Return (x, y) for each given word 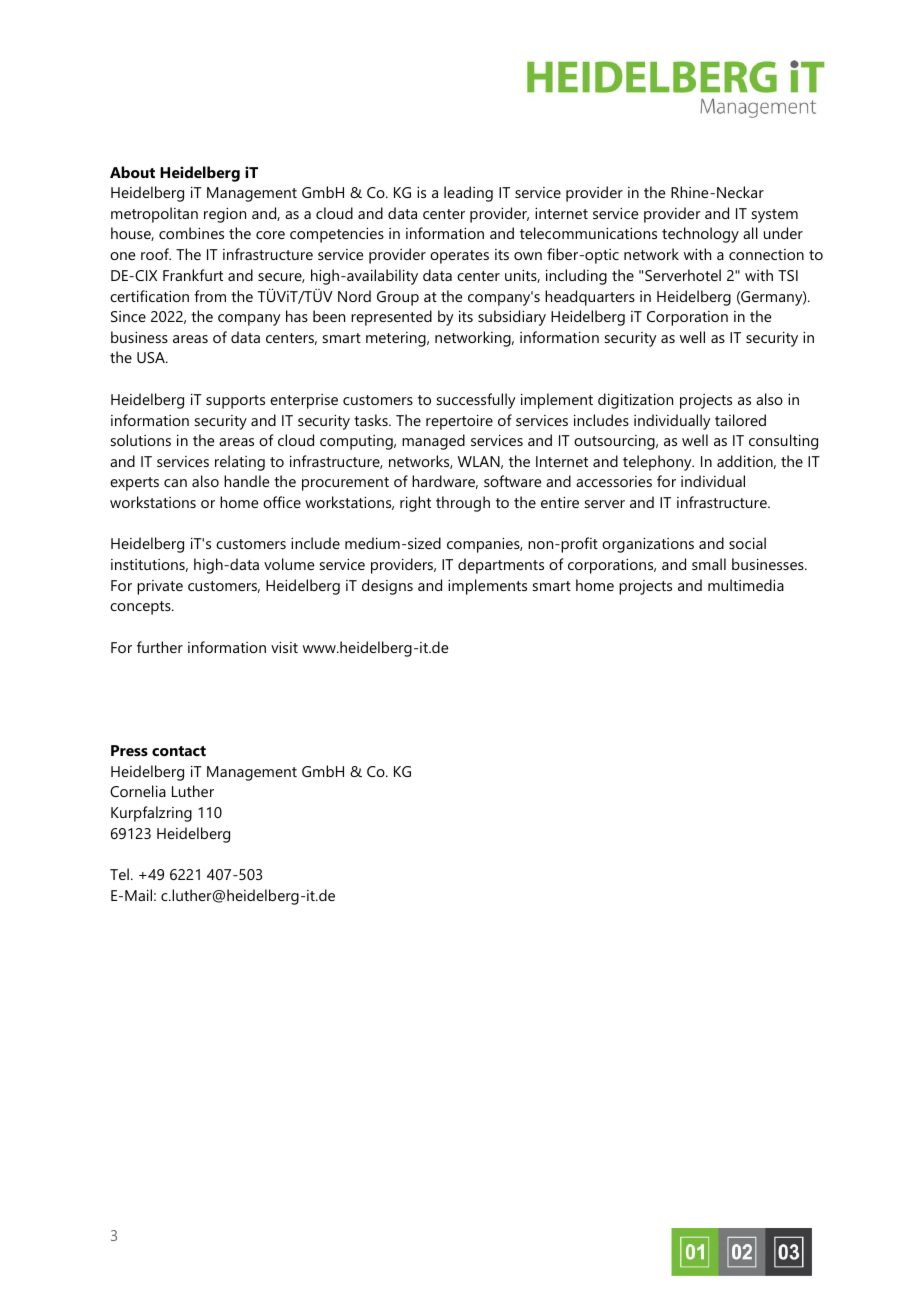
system (775, 216)
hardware (445, 482)
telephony (658, 463)
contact (179, 751)
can (175, 483)
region (225, 215)
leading (468, 194)
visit (284, 647)
